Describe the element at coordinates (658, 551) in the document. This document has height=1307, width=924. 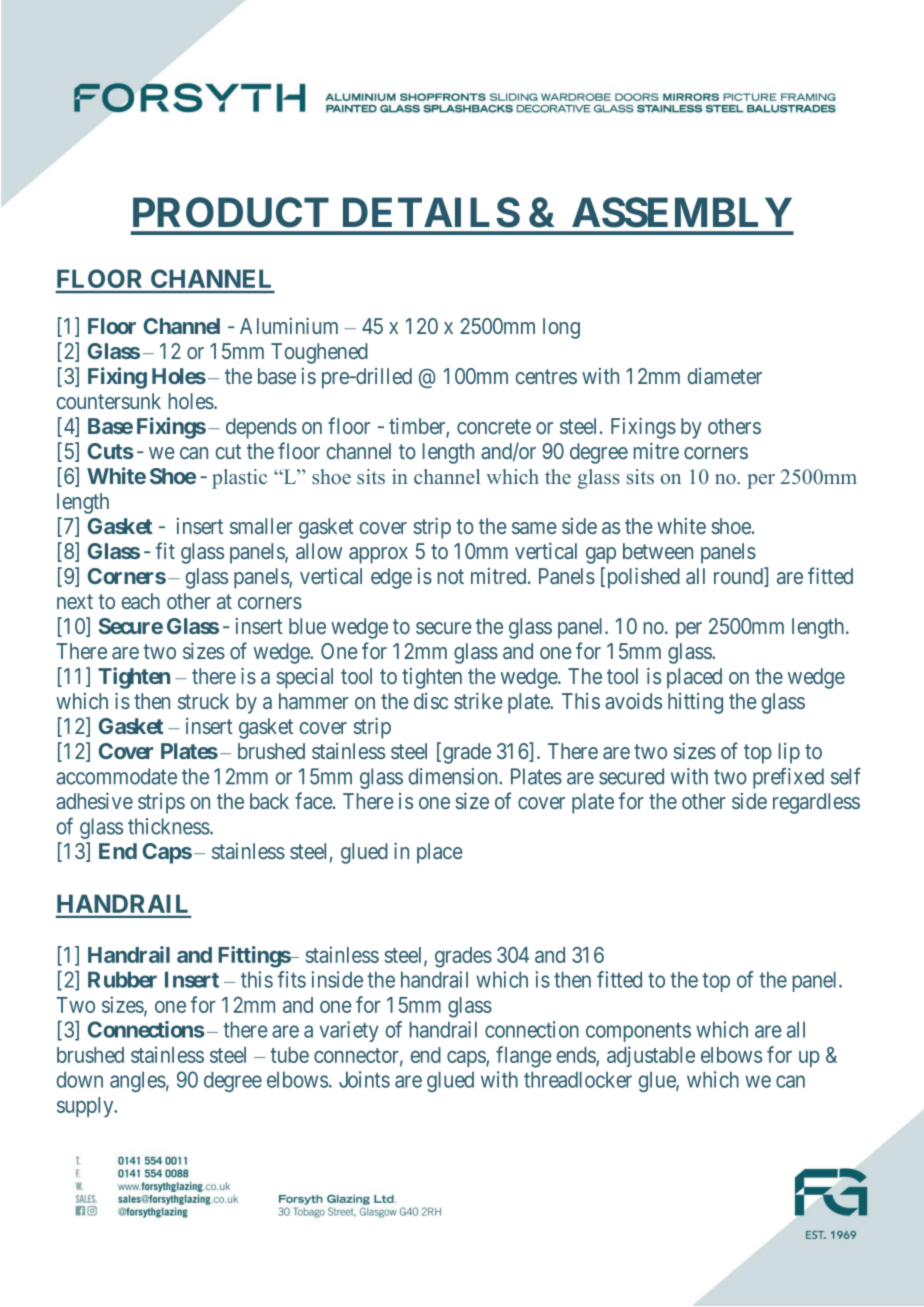
I see `between` at that location.
